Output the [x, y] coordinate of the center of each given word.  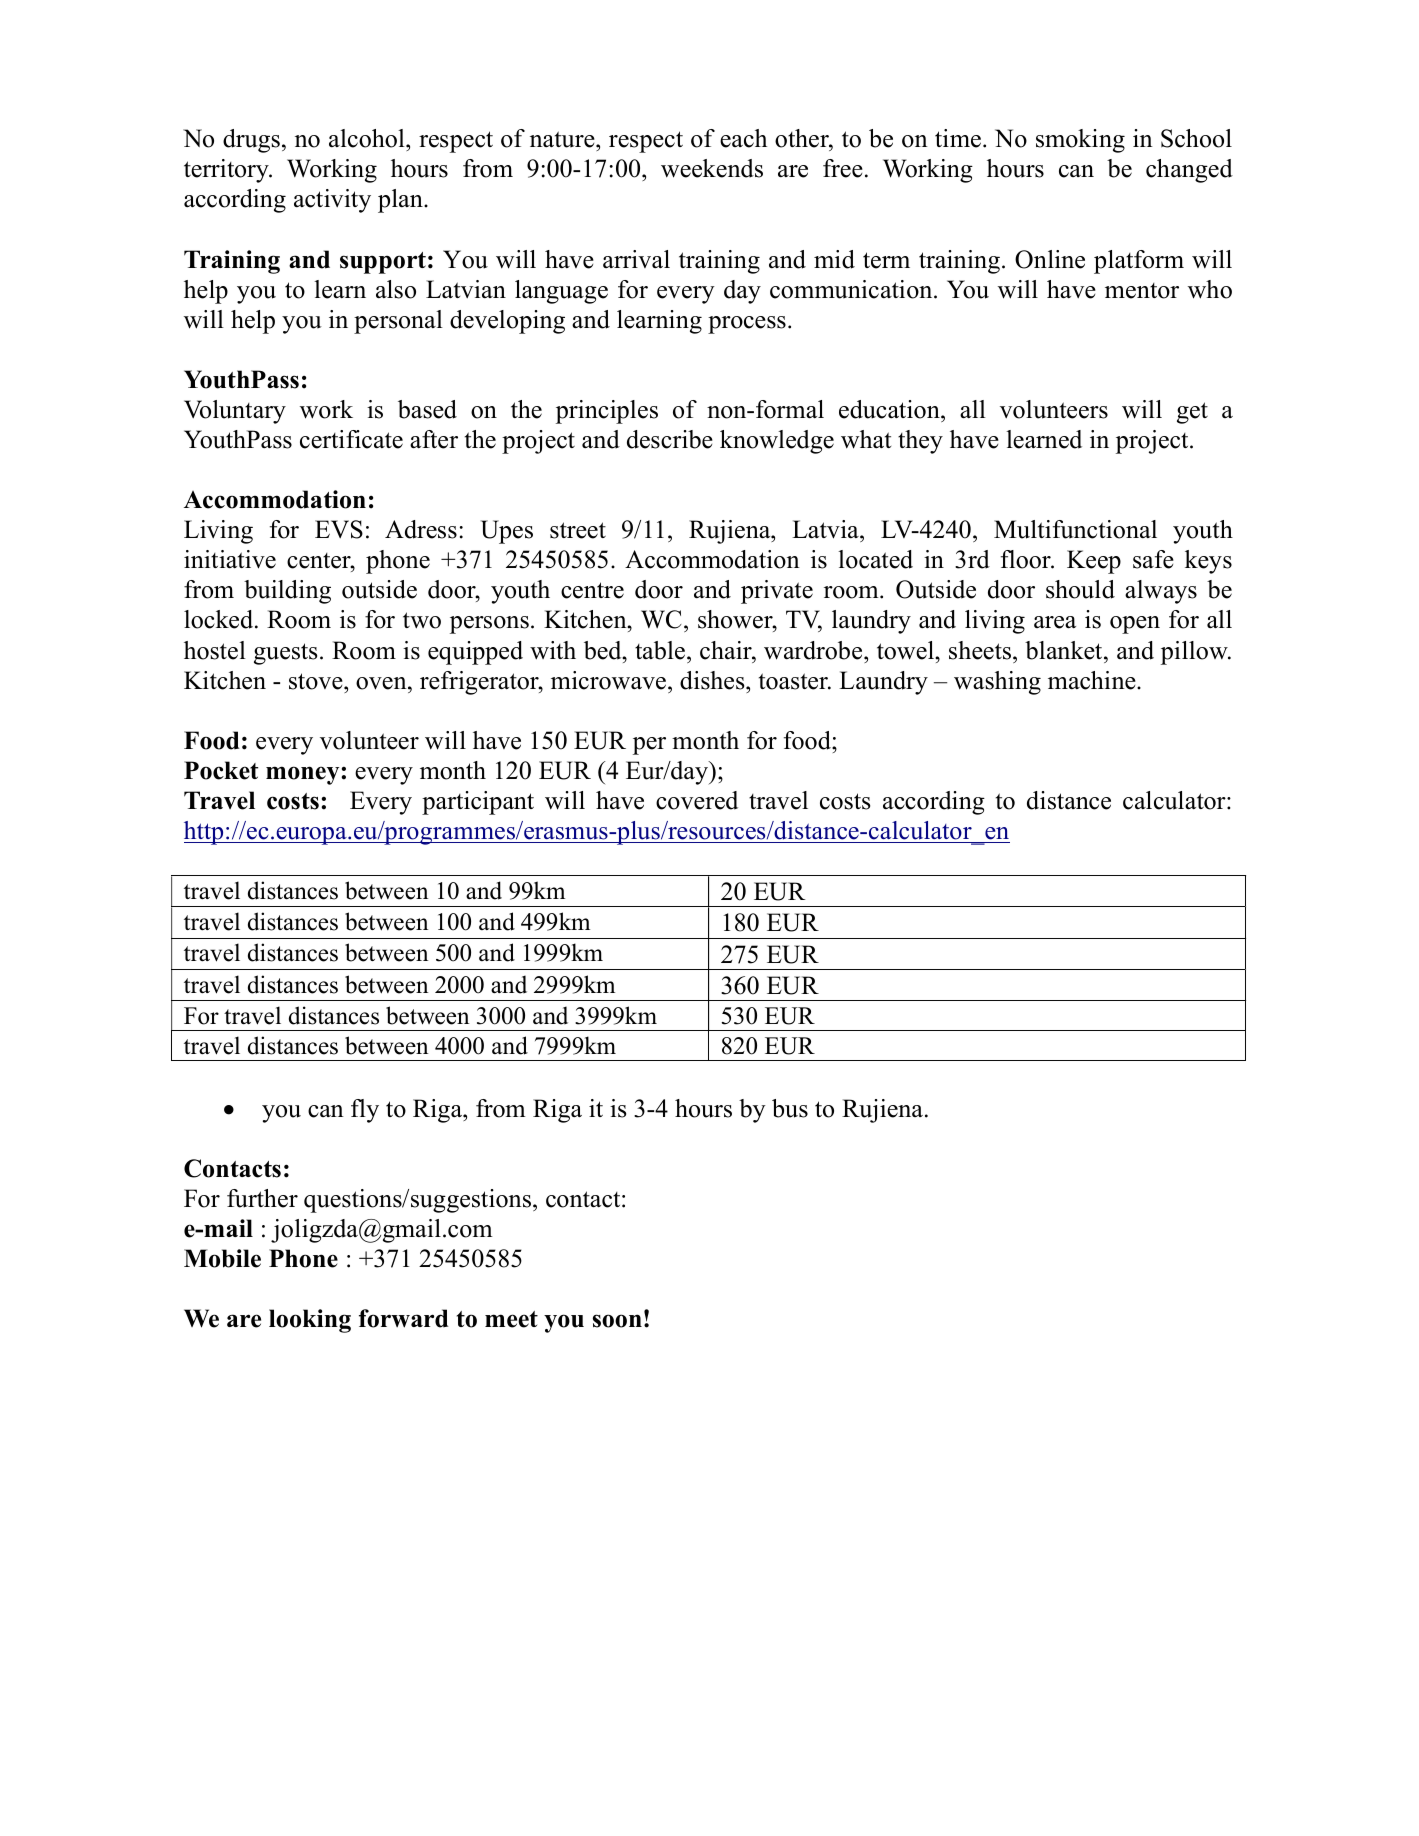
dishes [713, 680]
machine [1093, 680]
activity [332, 201]
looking [310, 1321]
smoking [1080, 141]
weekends [712, 168]
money [304, 775]
